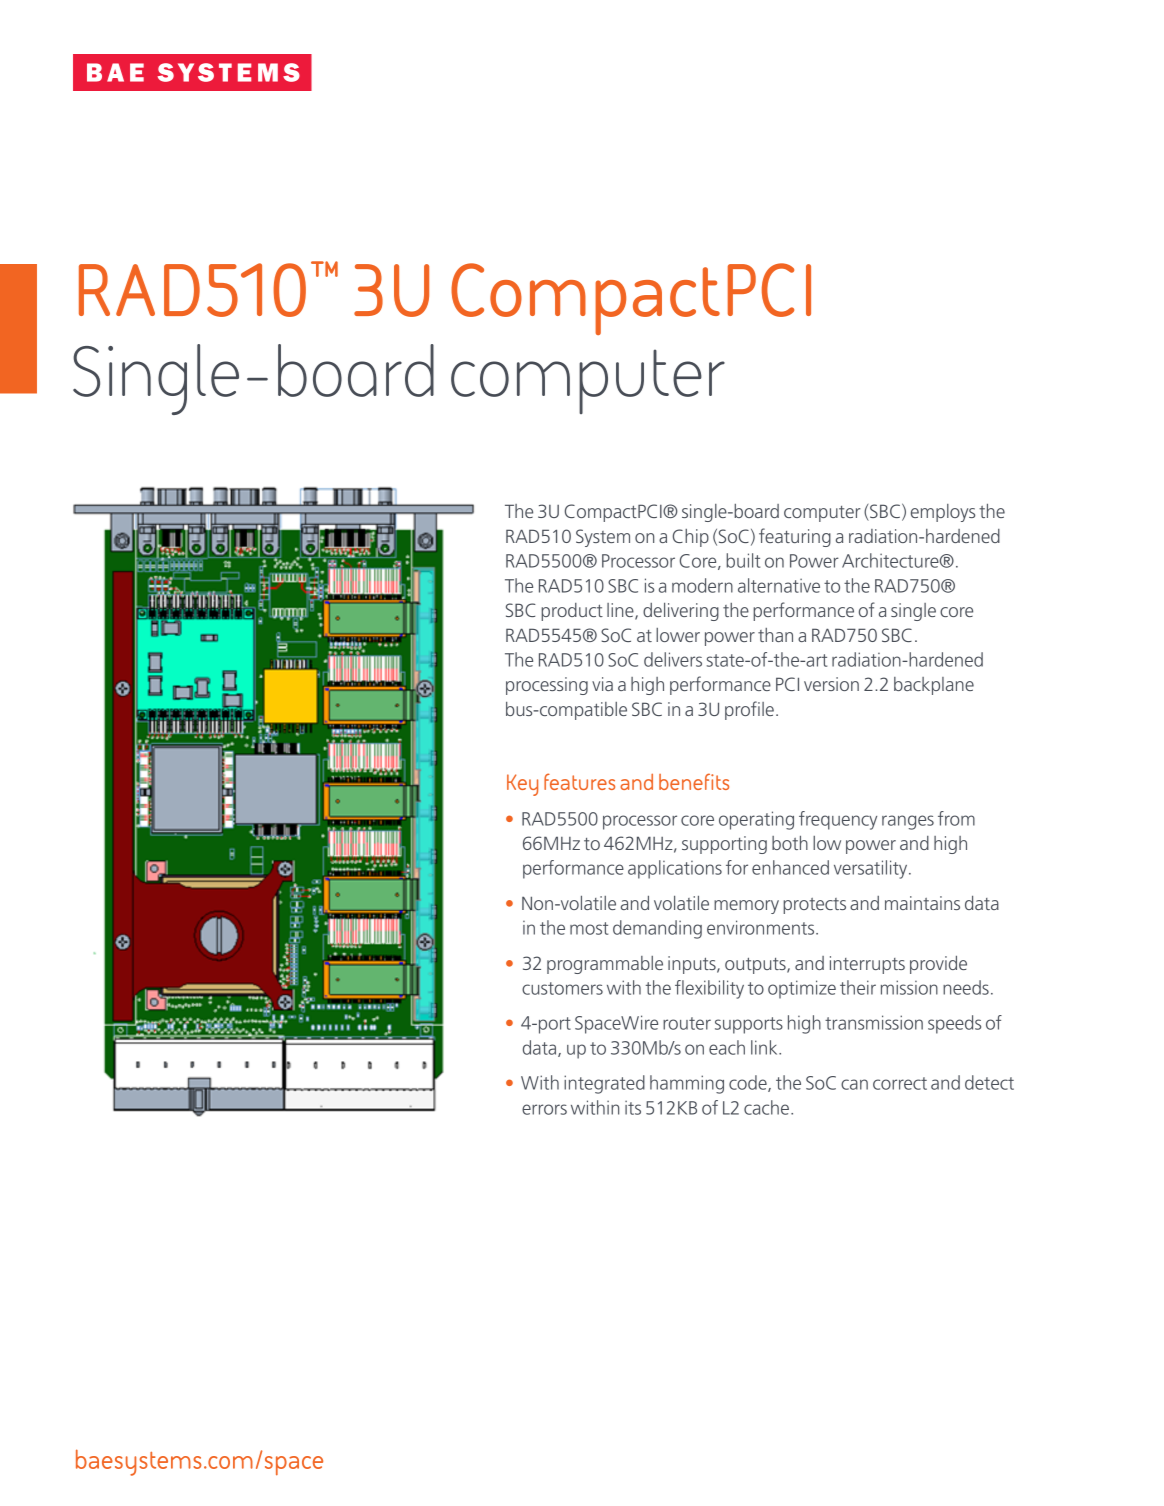 The width and height of the document is (1164, 1506). What do you see at coordinates (922, 903) in the document?
I see `maintains` at bounding box center [922, 903].
